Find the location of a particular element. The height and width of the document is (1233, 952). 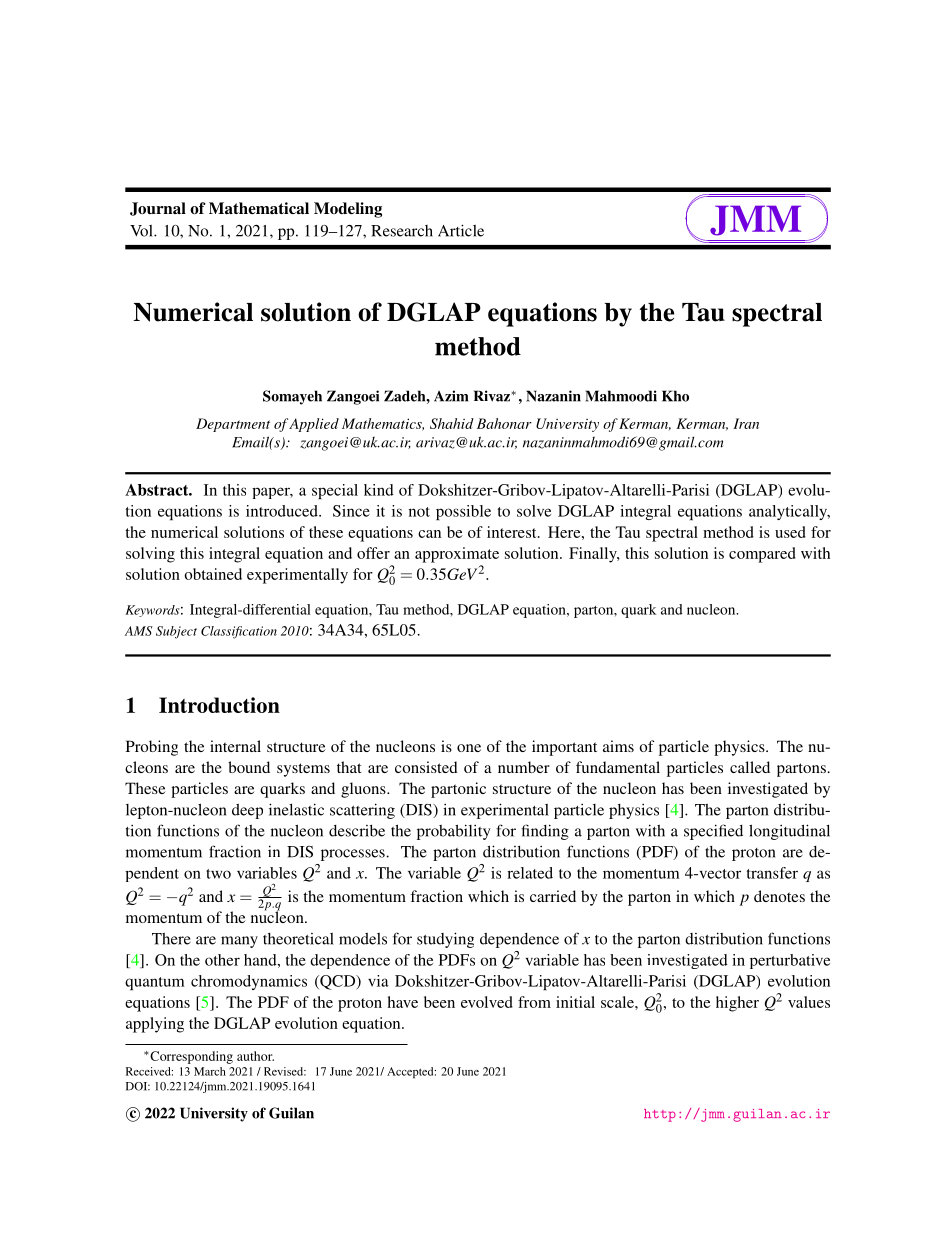

introduced is located at coordinates (283, 511).
